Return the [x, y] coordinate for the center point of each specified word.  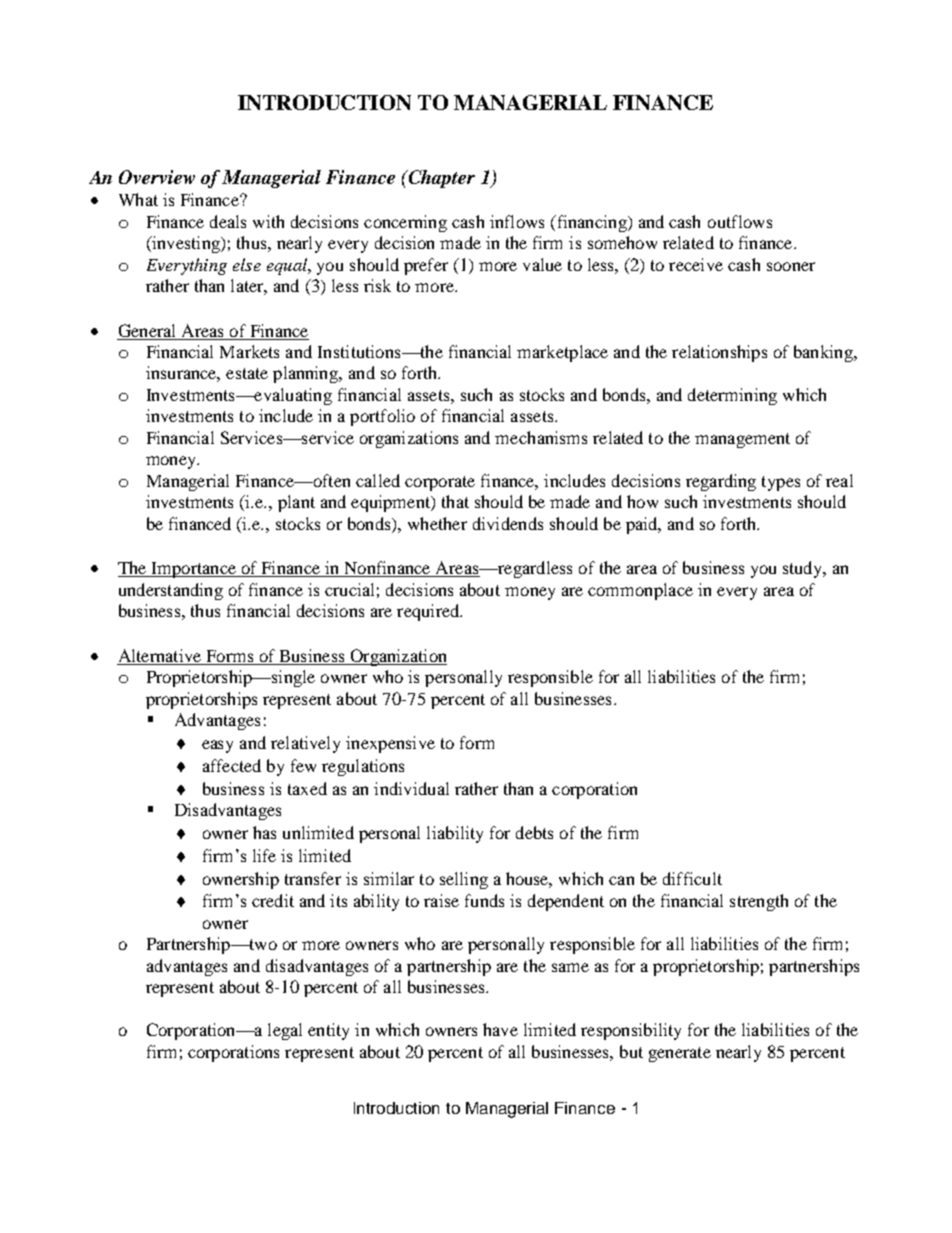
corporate [440, 483]
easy [217, 746]
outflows [740, 221]
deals [228, 221]
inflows [517, 221]
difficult [692, 878]
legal [285, 1031]
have [500, 1029]
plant [296, 503]
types [781, 483]
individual [411, 788]
